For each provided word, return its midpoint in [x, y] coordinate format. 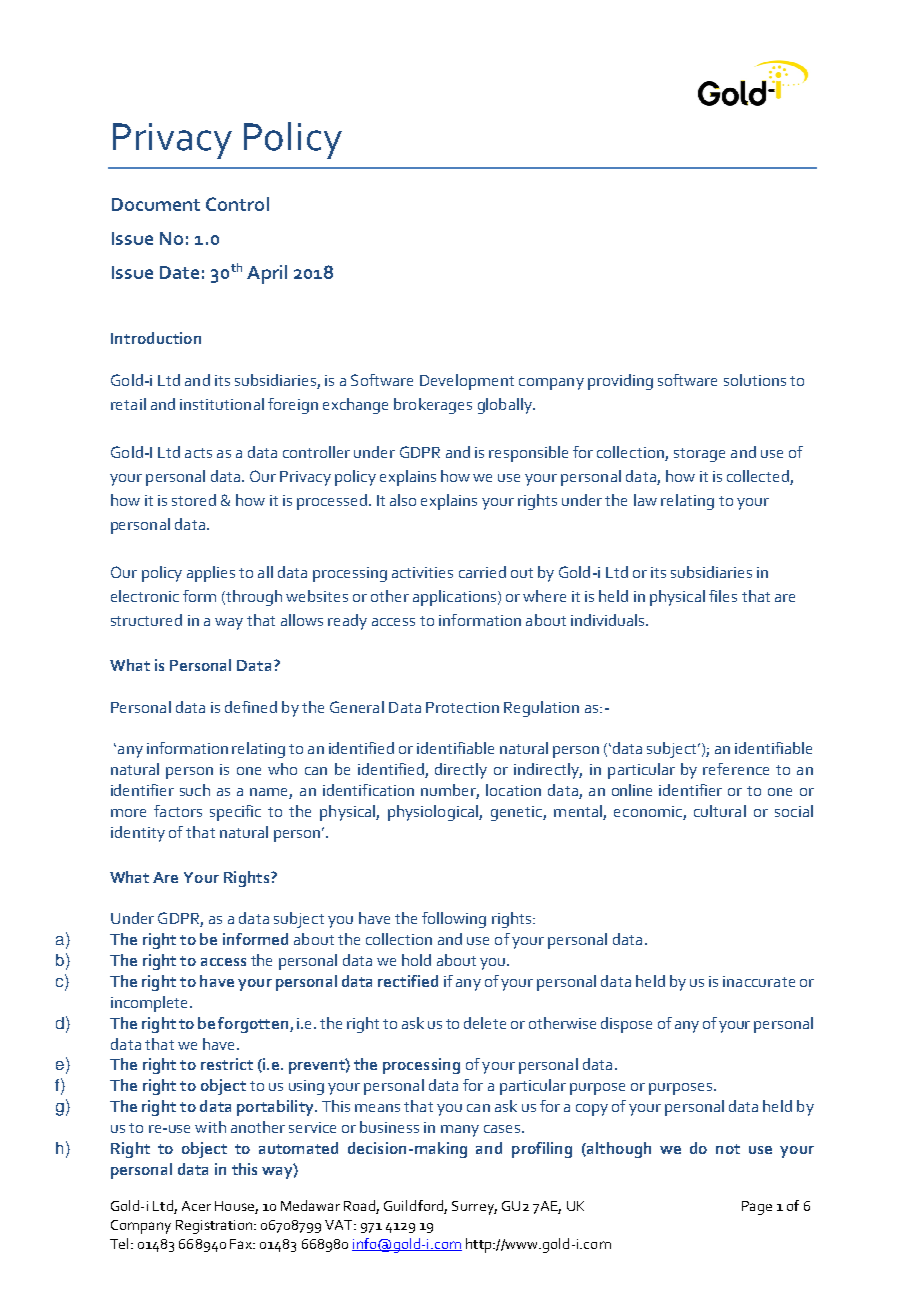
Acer [196, 1206]
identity [138, 834]
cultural [720, 811]
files [723, 596]
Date [179, 272]
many [460, 1131]
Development [467, 382]
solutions [755, 380]
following [454, 920]
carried [482, 572]
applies [211, 574]
